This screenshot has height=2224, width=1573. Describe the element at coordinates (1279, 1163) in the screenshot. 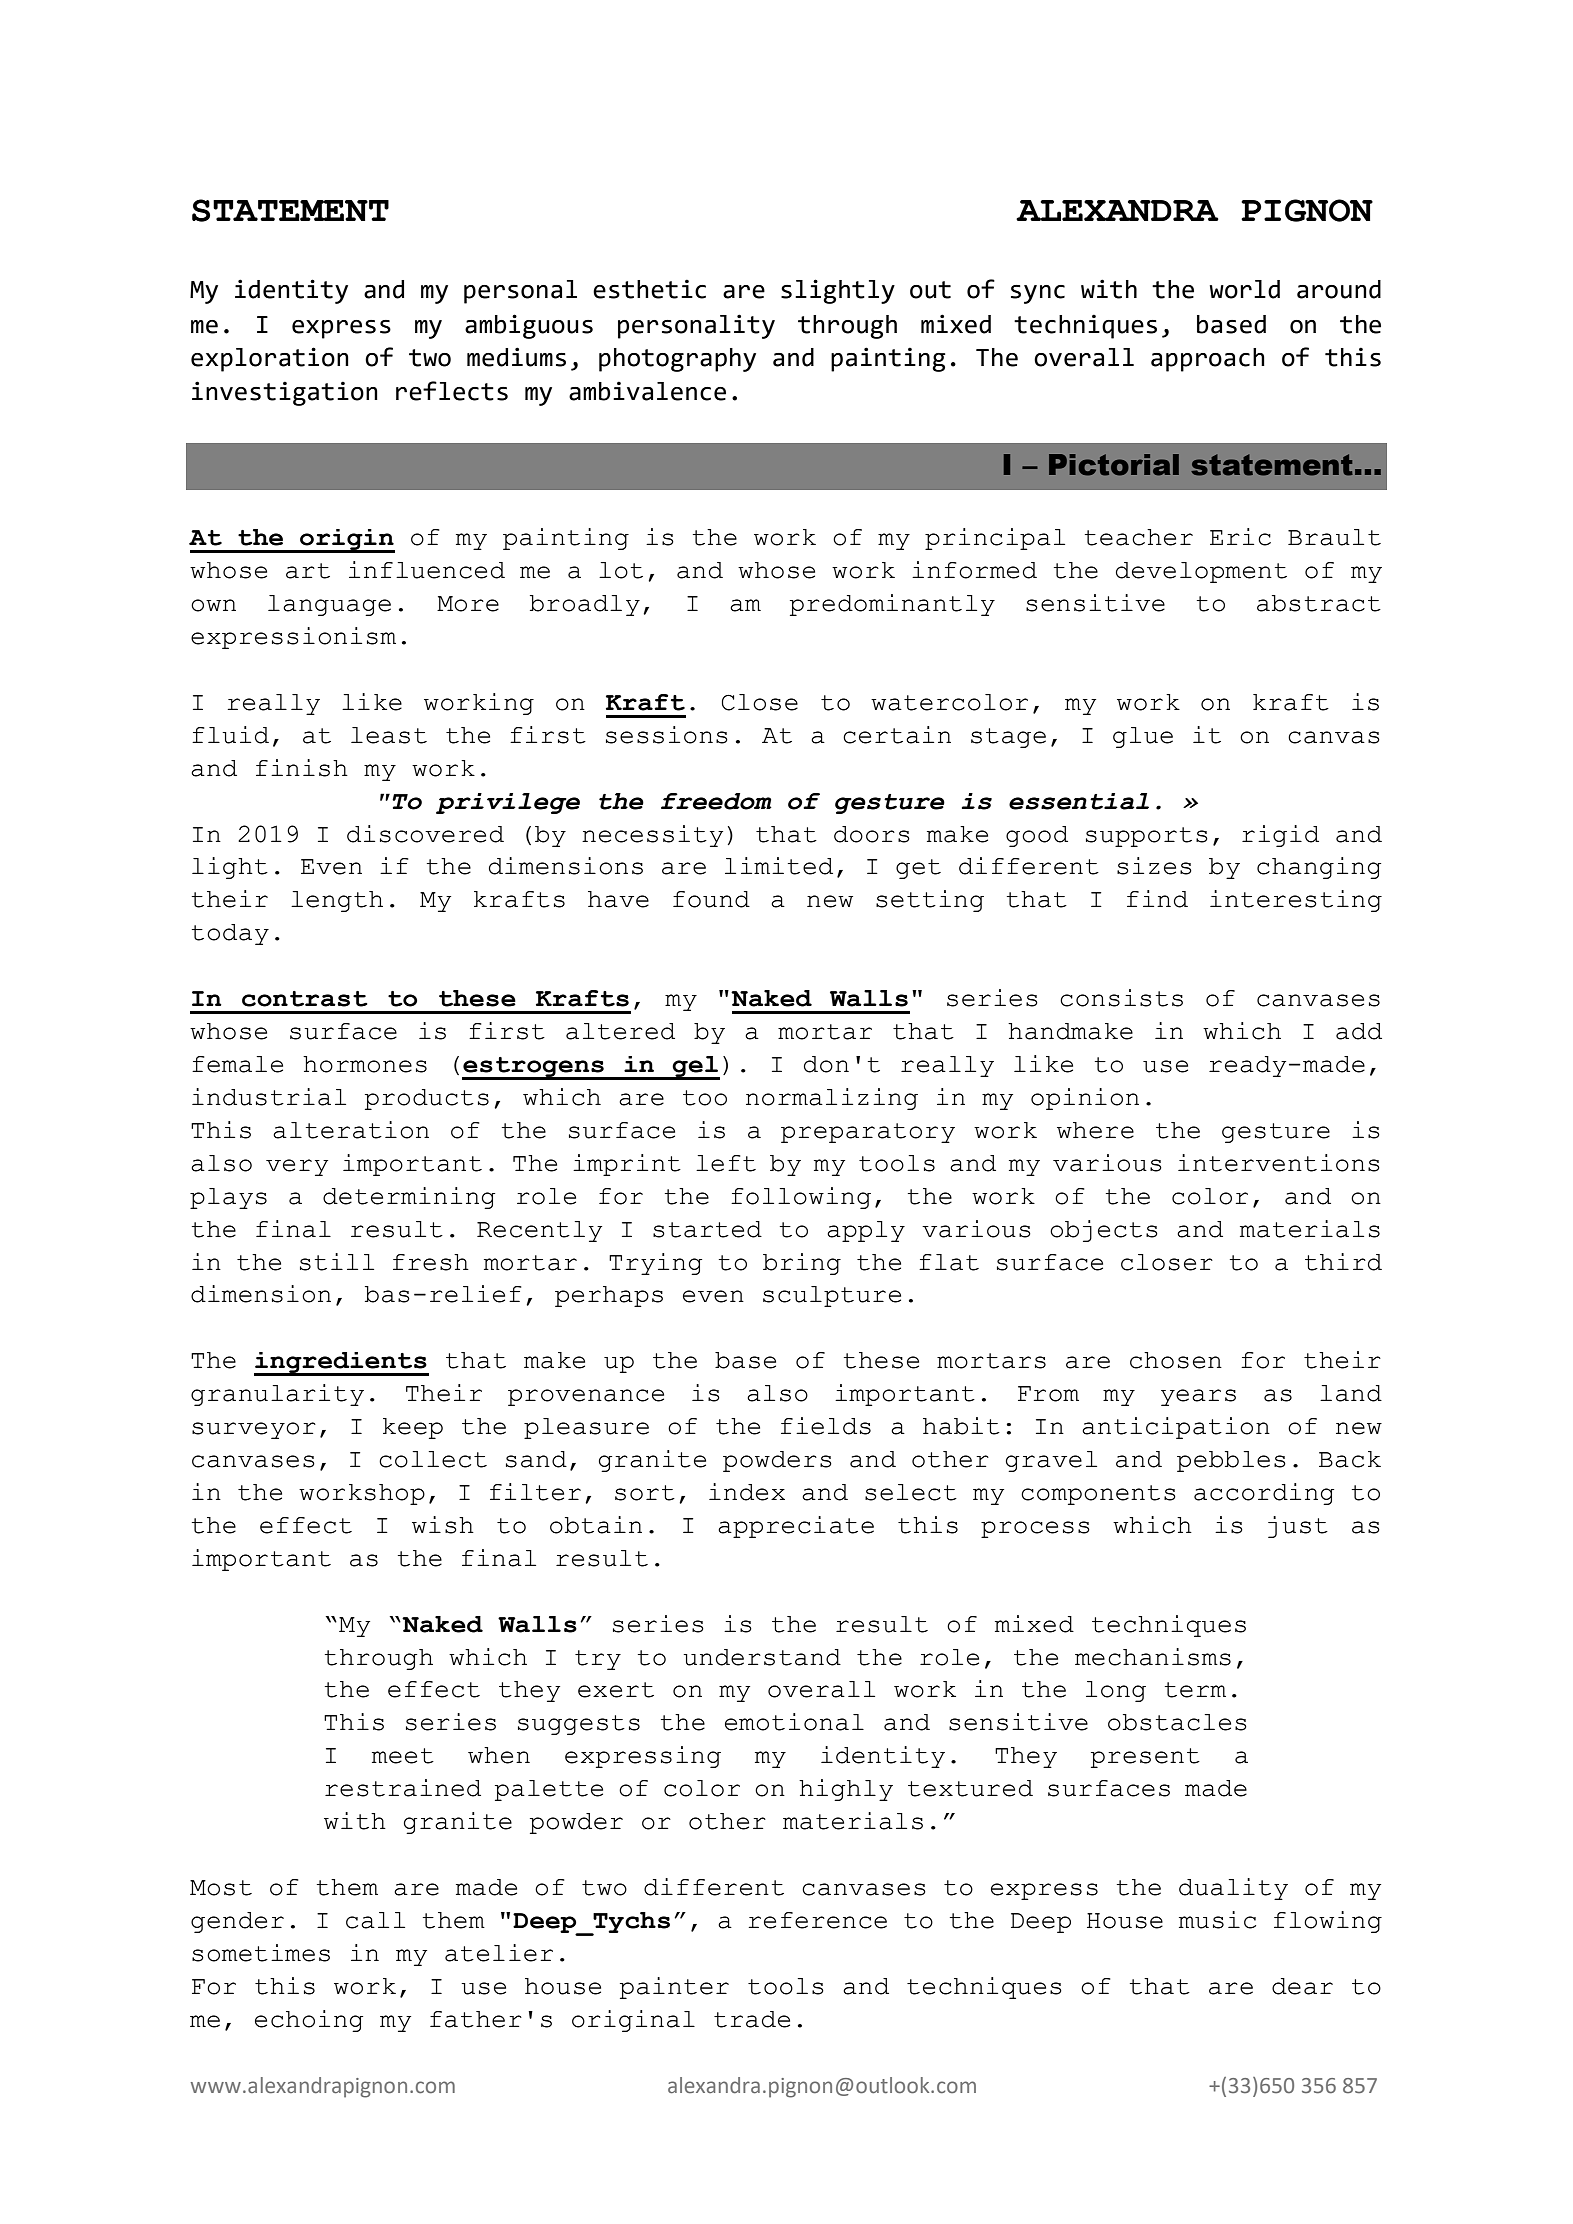

I see `interventions` at that location.
